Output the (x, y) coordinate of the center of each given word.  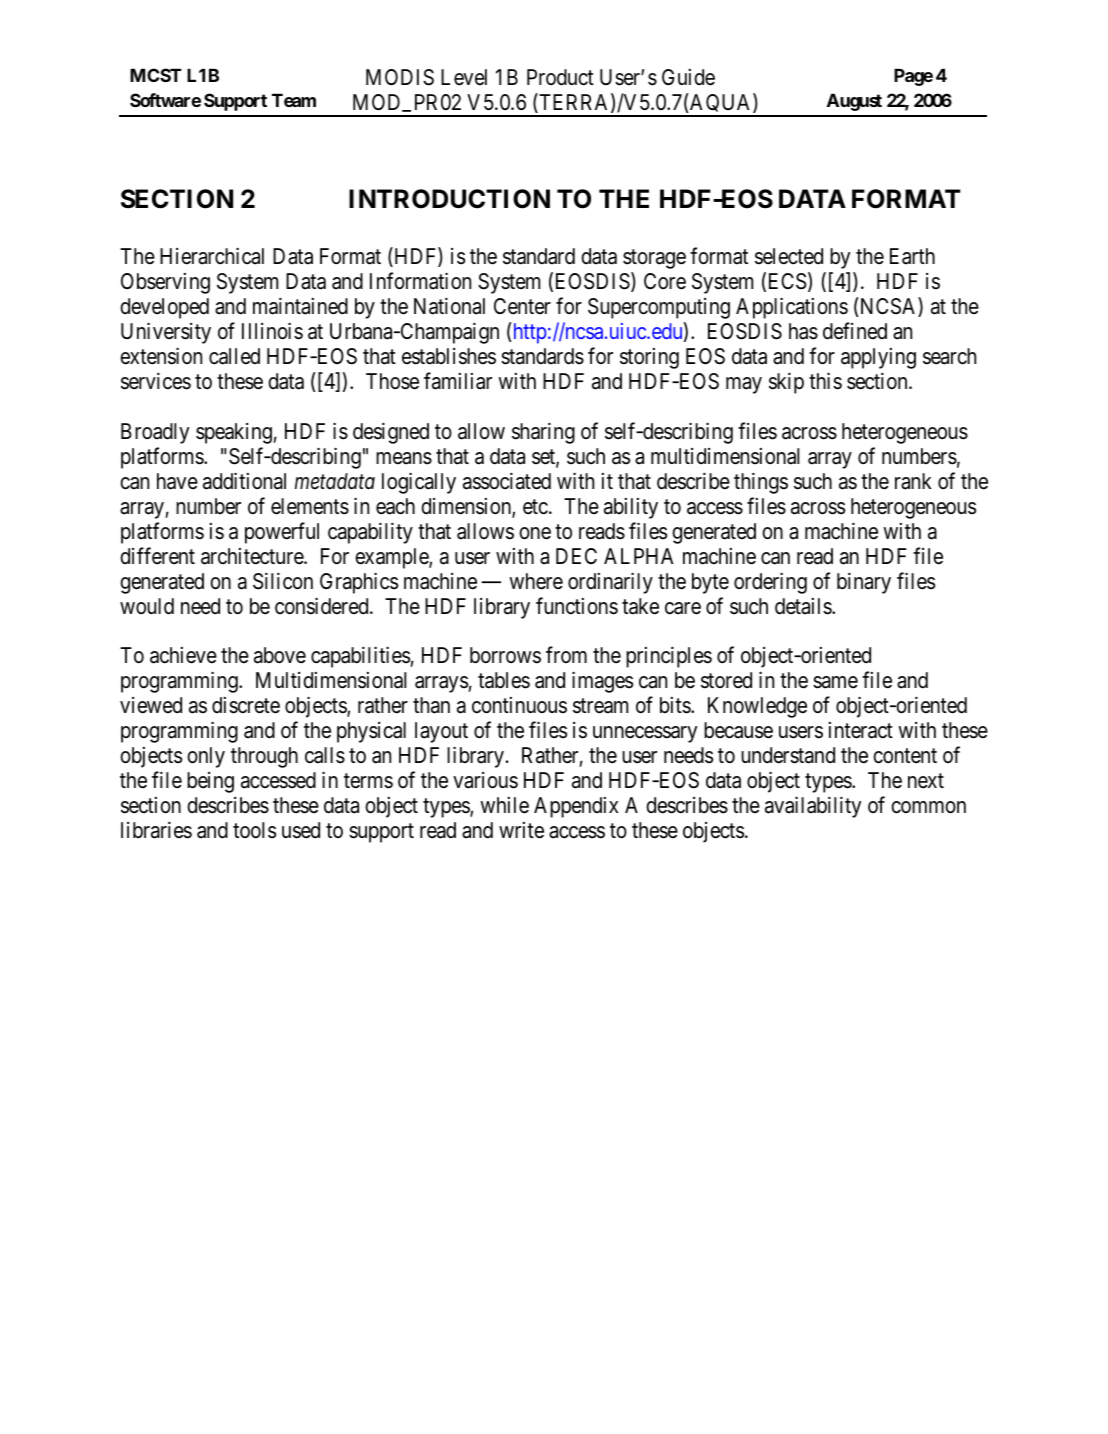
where (536, 581)
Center (522, 306)
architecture (253, 556)
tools (254, 830)
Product (560, 77)
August (854, 102)
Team (294, 100)
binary (864, 583)
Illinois (272, 331)
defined (855, 331)
